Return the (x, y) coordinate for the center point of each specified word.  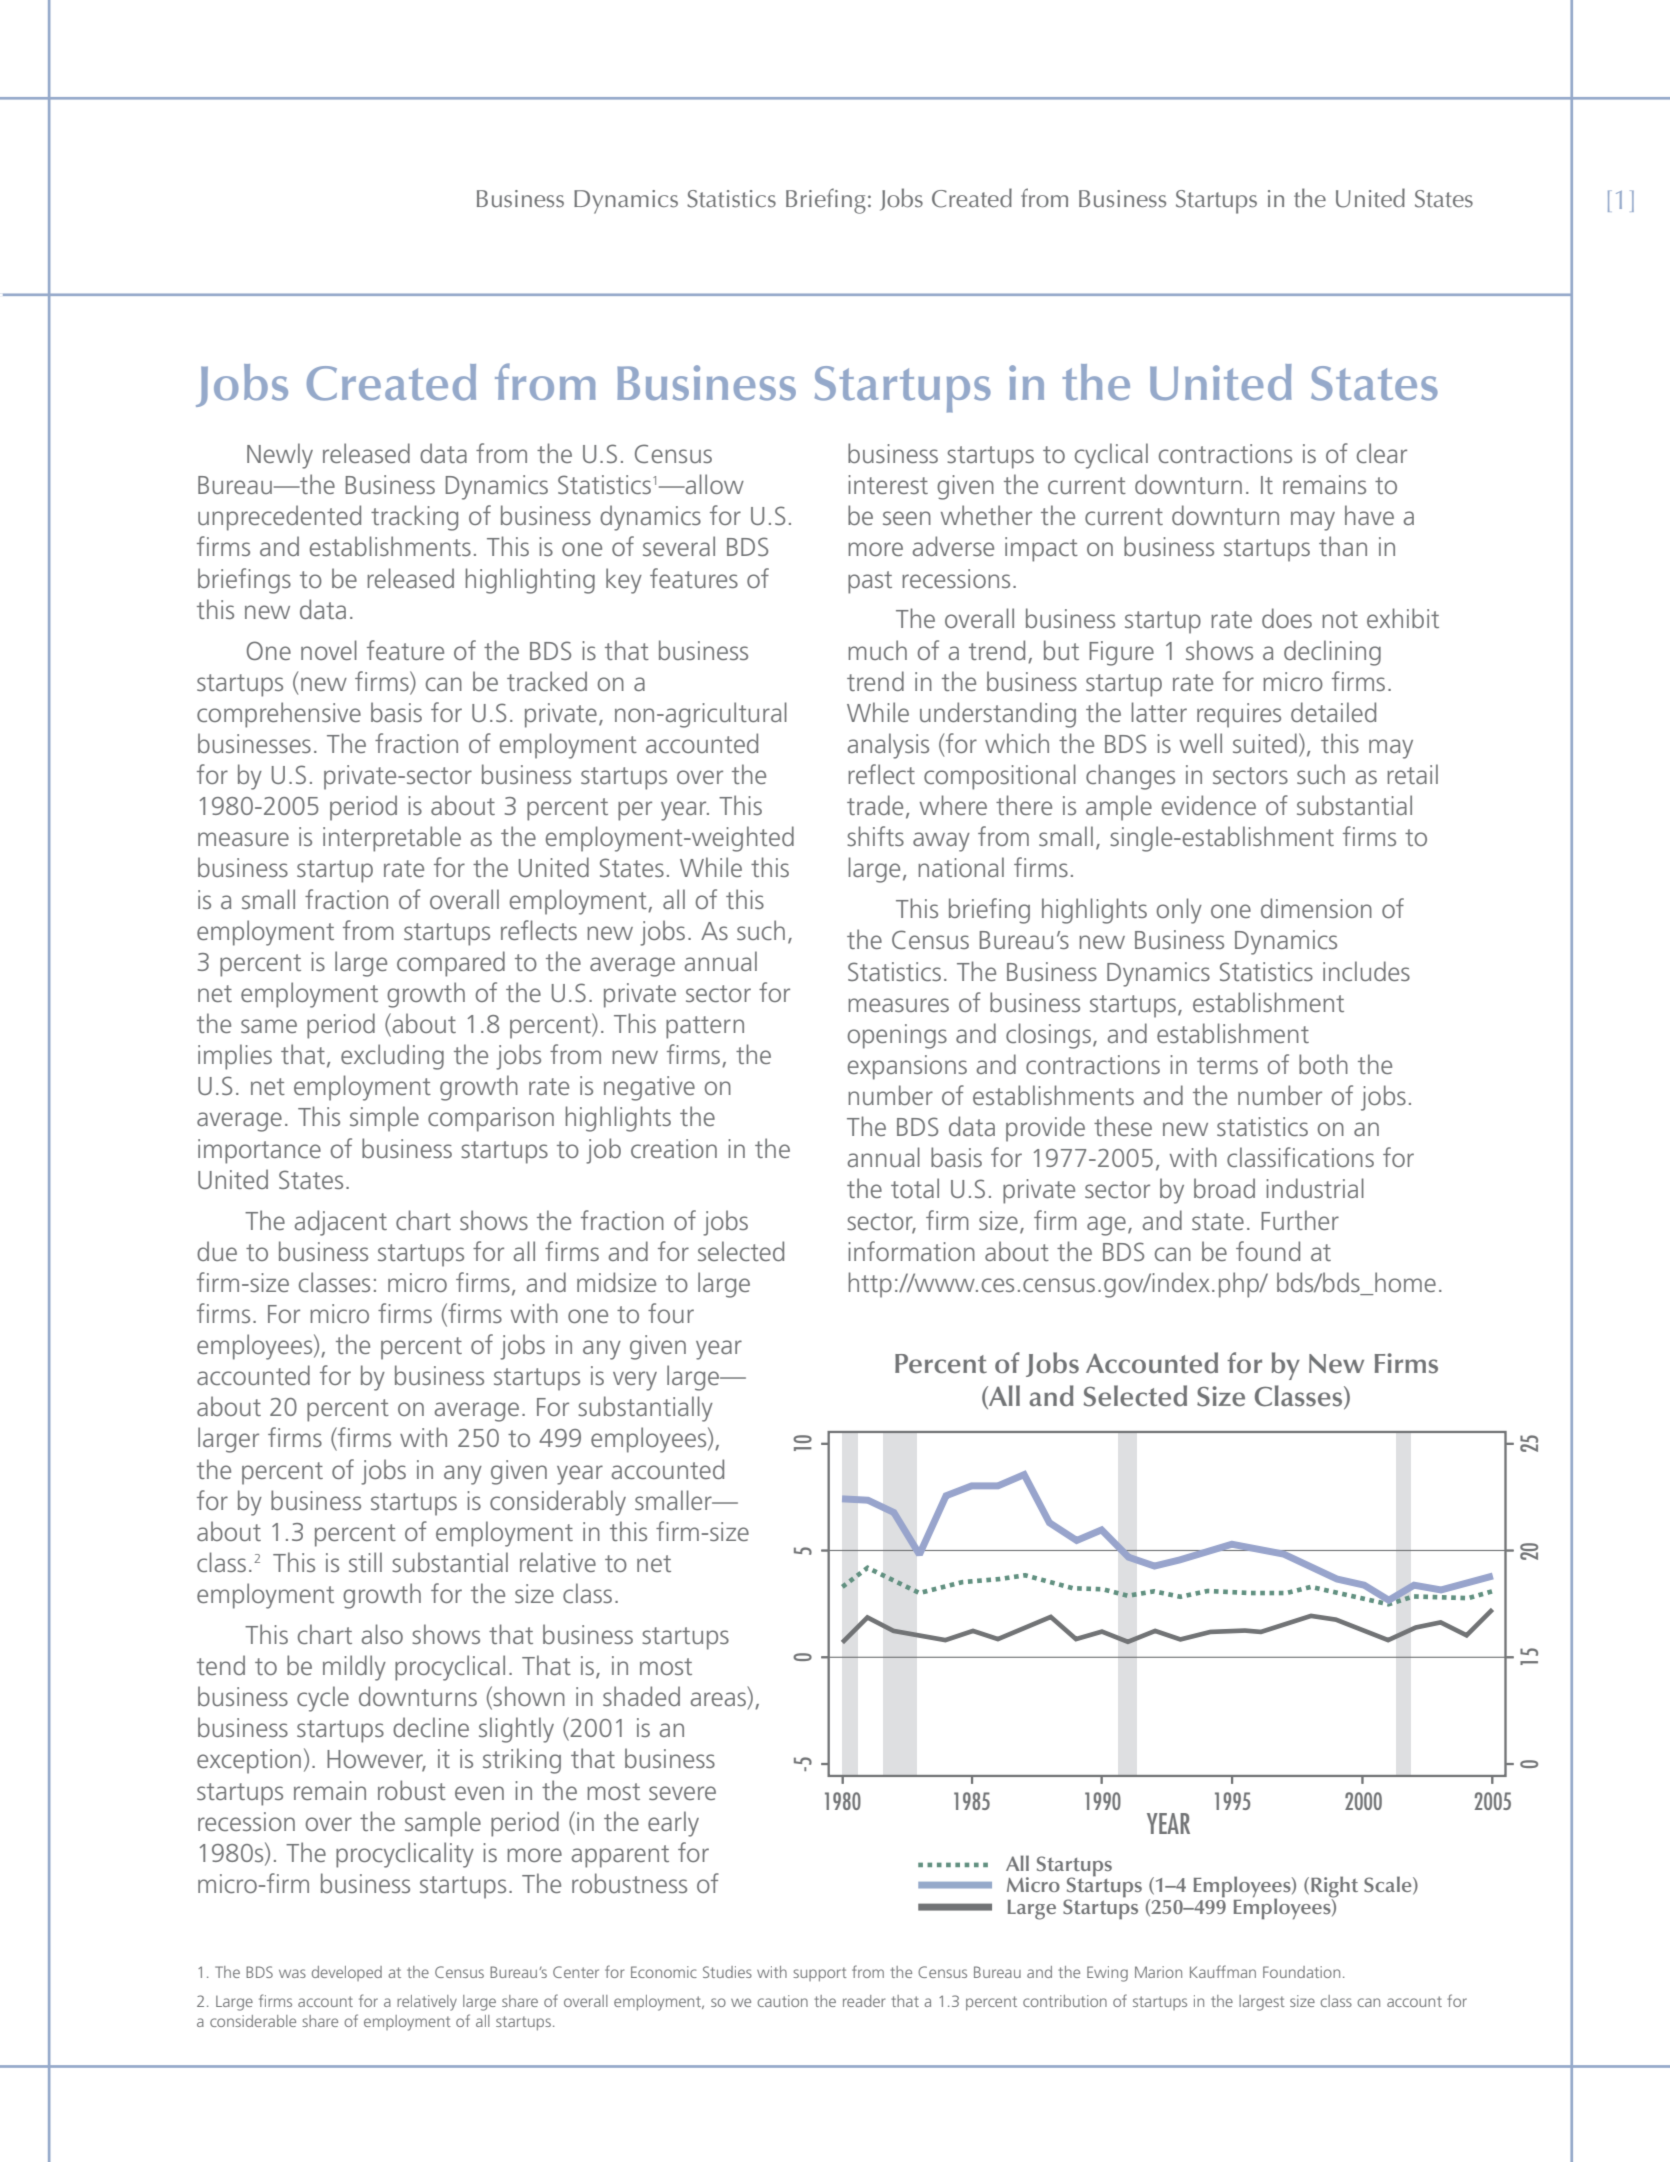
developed (347, 1973)
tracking (414, 518)
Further (1300, 1220)
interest (888, 484)
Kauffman (1223, 1971)
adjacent (340, 1223)
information (911, 1251)
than (1343, 546)
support (820, 1974)
